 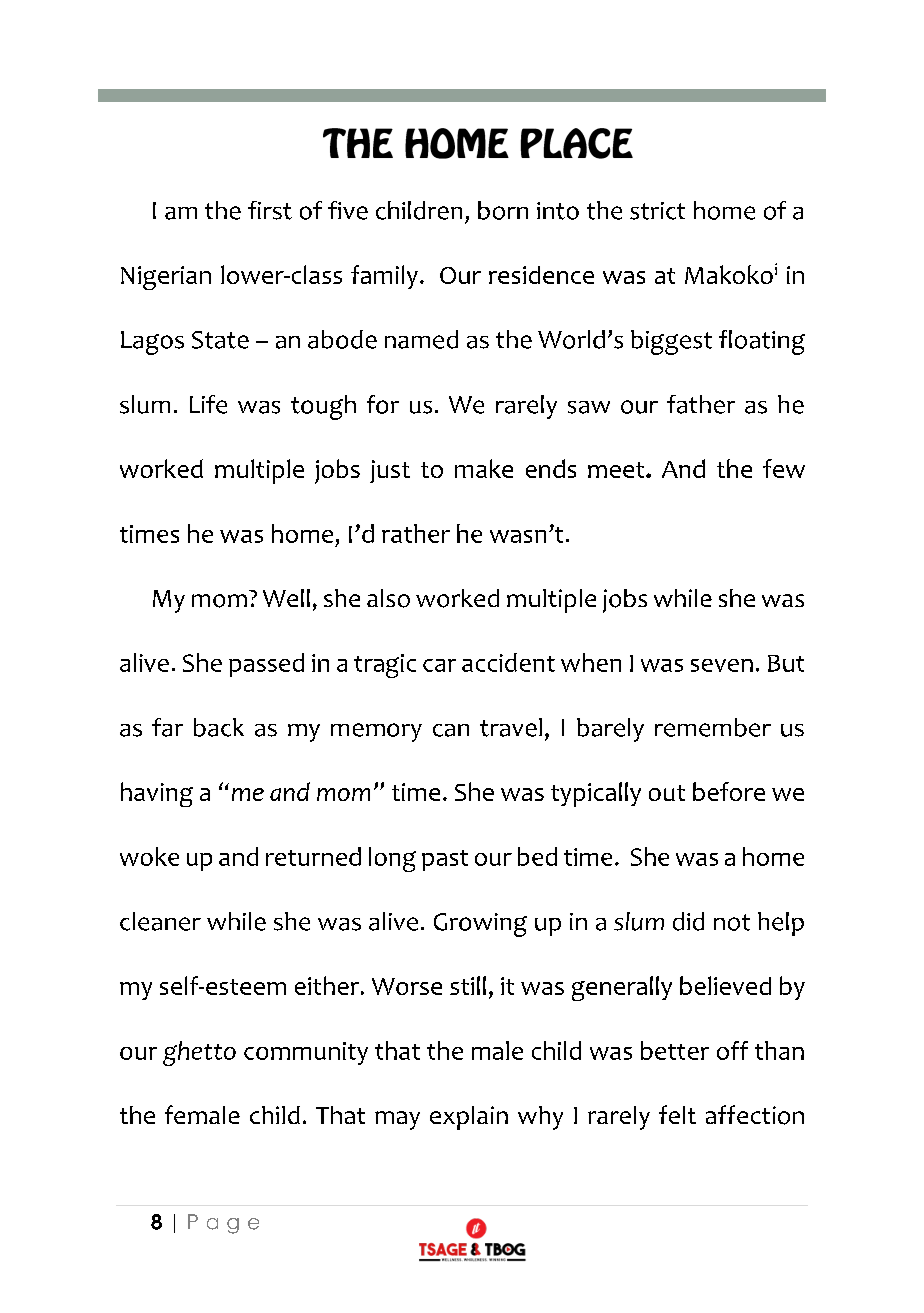 I want to click on first, so click(x=270, y=210).
